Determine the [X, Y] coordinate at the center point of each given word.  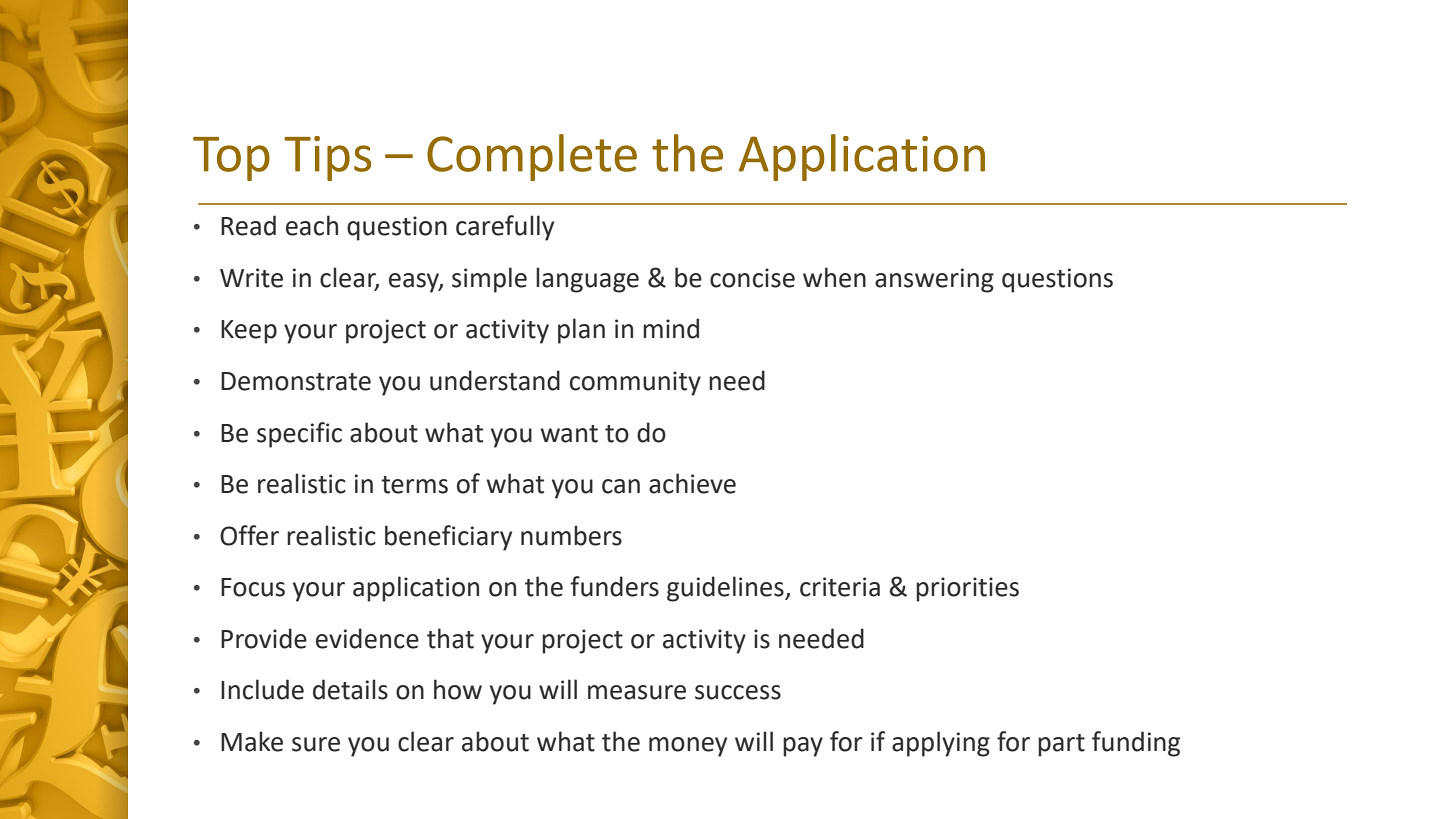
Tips [327, 158]
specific [299, 435]
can [621, 486]
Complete [532, 157]
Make [252, 741]
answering [934, 280]
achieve [692, 483]
